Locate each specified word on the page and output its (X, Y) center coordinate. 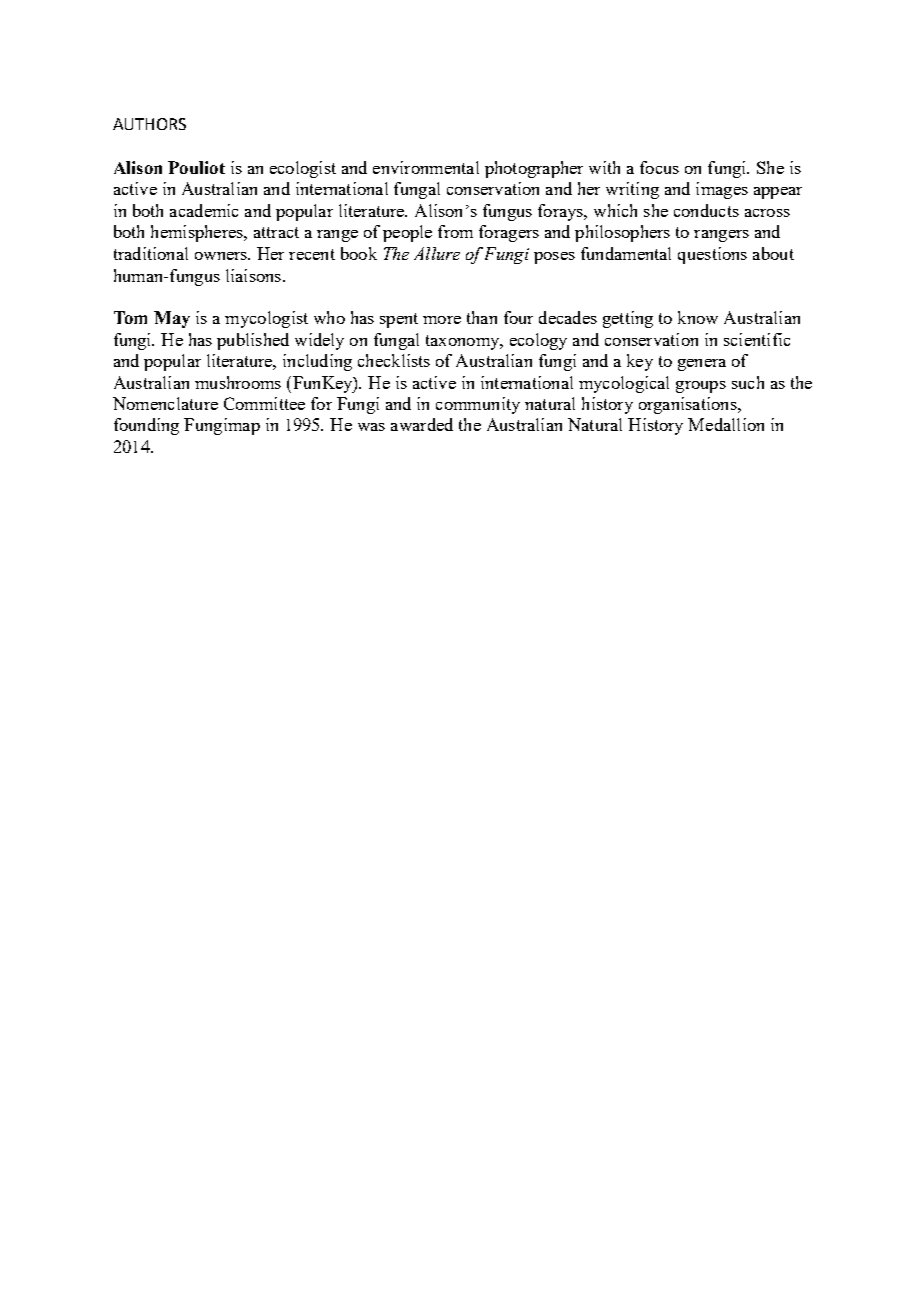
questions (712, 255)
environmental (426, 167)
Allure (437, 253)
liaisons (255, 275)
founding (146, 426)
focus (659, 167)
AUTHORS (149, 124)
